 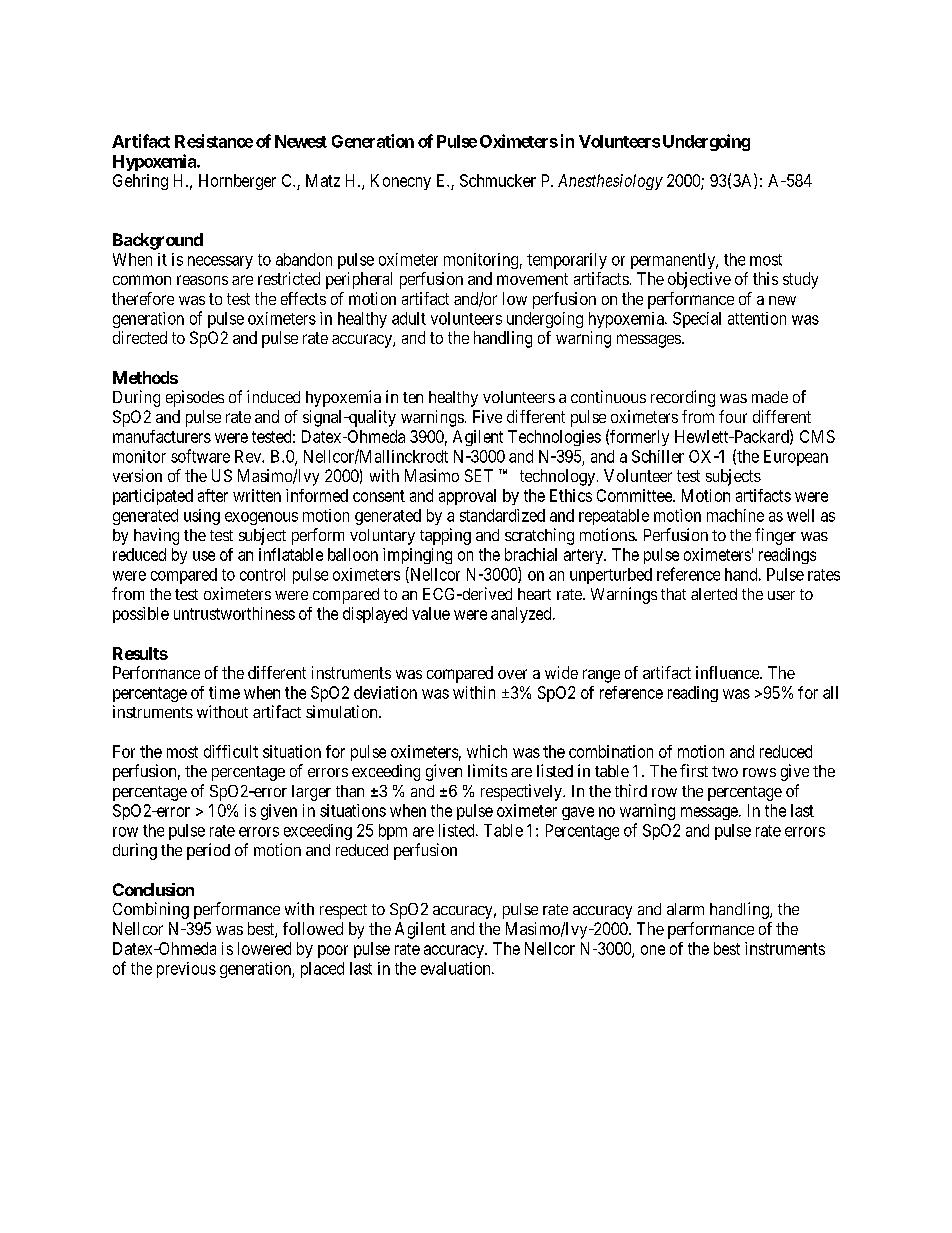 I want to click on permanently, so click(x=674, y=261).
